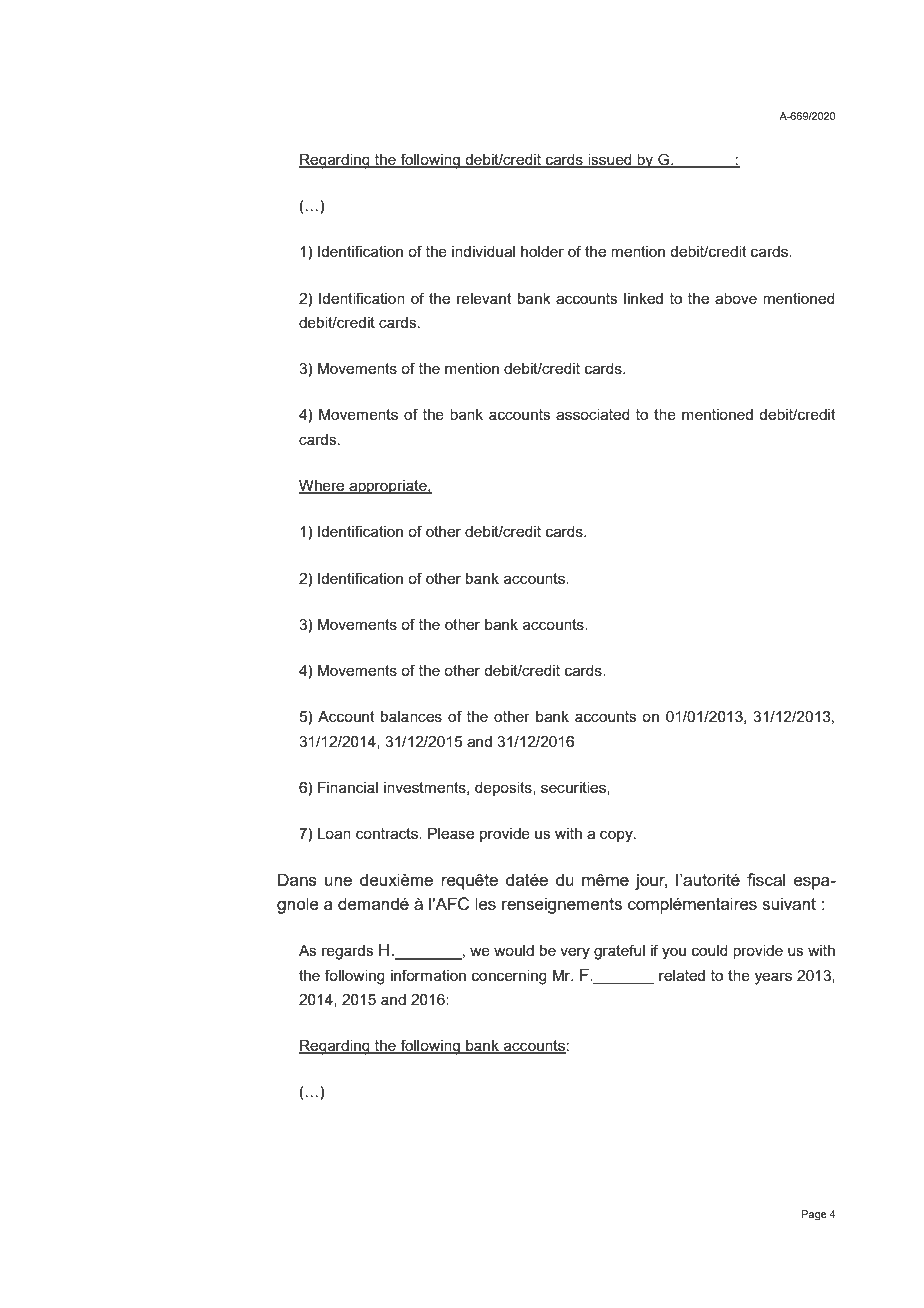 The width and height of the document is (924, 1308). Describe the element at coordinates (766, 879) in the document. I see `fiscal` at that location.
